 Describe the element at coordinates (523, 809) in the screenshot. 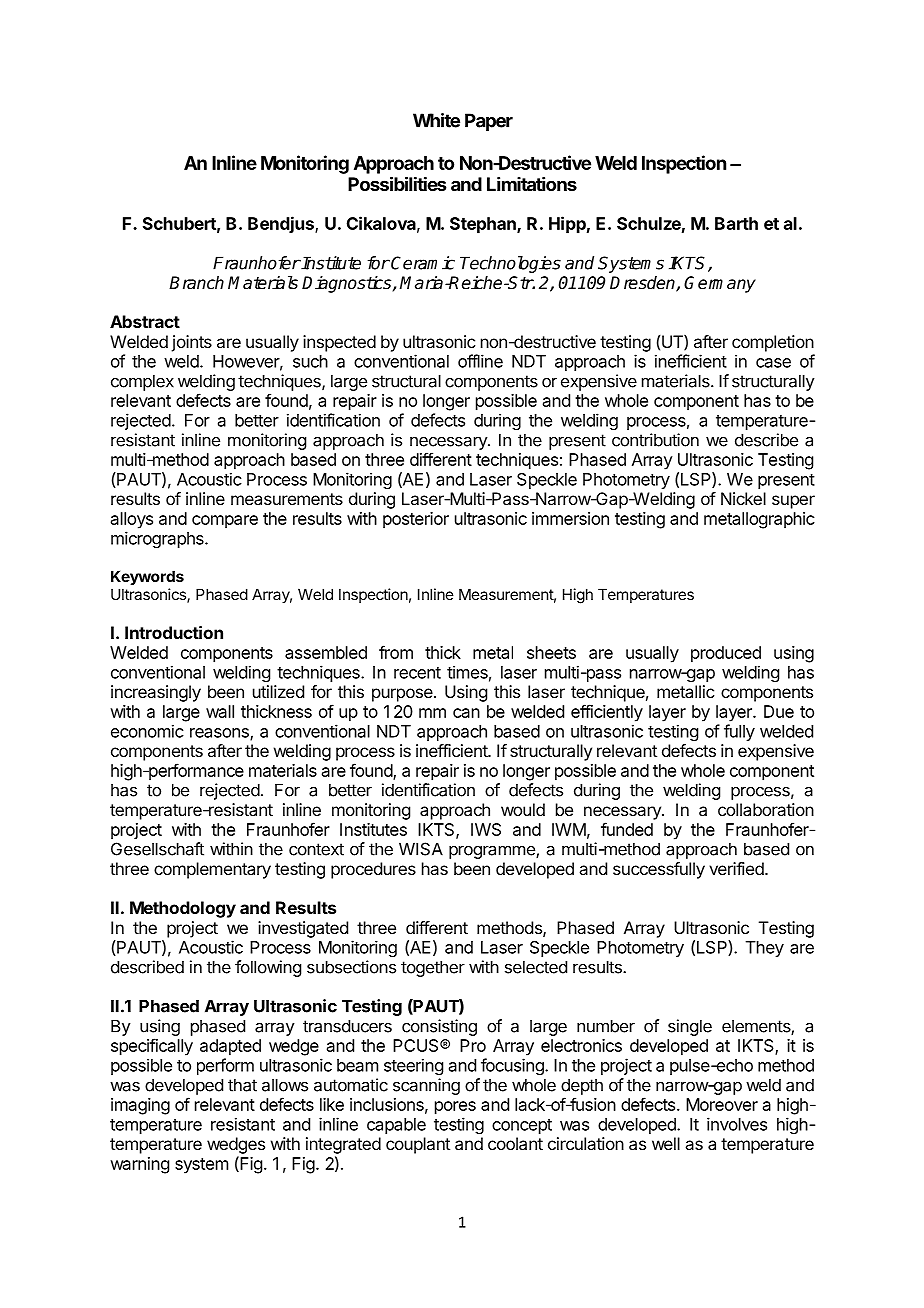

I see `would` at that location.
